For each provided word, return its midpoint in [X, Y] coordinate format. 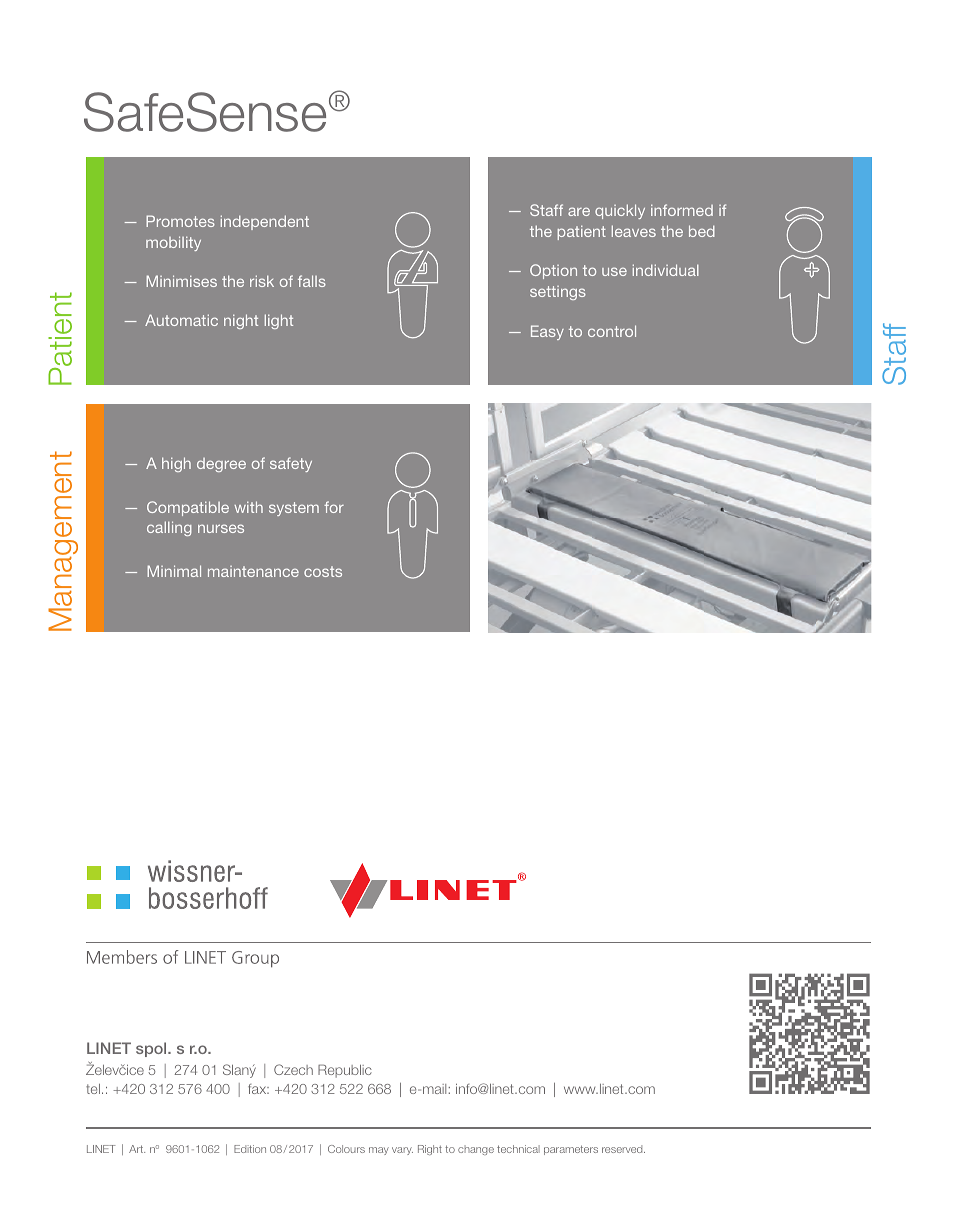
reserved [623, 1149]
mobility [173, 243]
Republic [345, 1071]
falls [312, 281]
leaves [634, 231]
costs [323, 571]
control [612, 331]
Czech [293, 1069]
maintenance [253, 571]
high [176, 464]
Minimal [174, 571]
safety [291, 464]
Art [137, 1149]
